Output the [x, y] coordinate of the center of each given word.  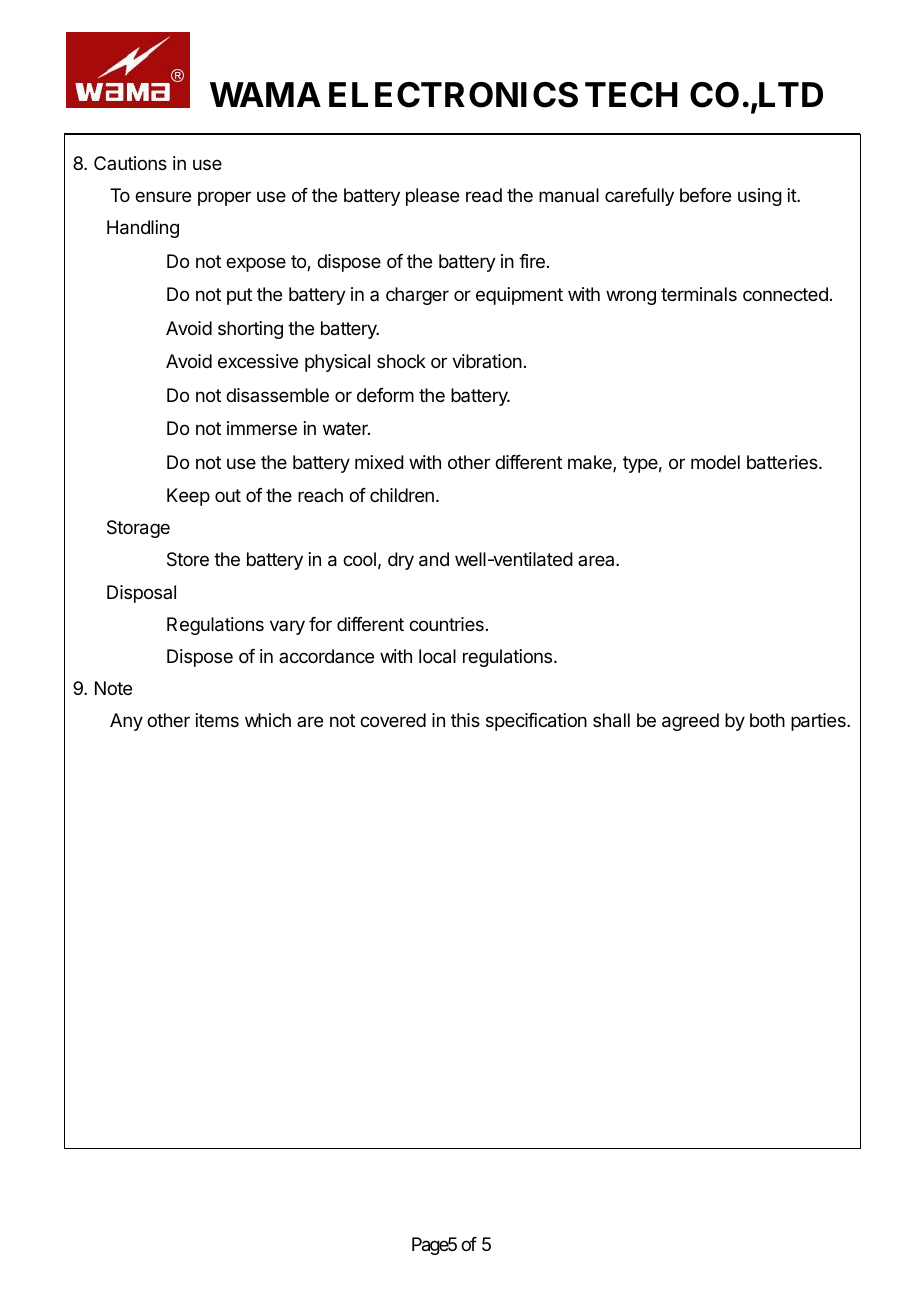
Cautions [130, 163]
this [465, 720]
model [715, 462]
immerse [262, 428]
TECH [631, 95]
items [217, 720]
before [705, 195]
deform [385, 395]
